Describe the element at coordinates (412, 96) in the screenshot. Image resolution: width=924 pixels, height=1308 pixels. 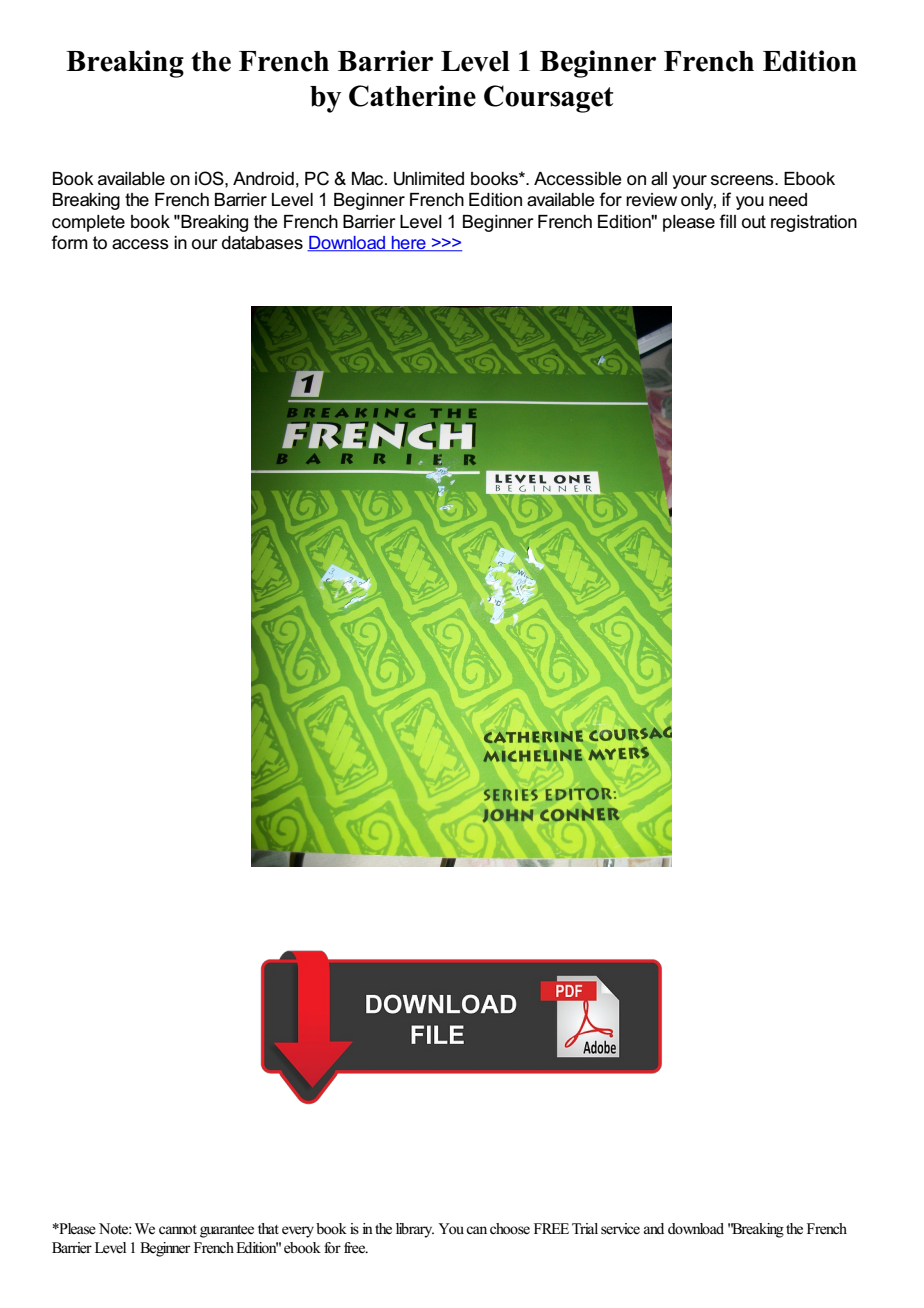
I see `Catherine` at that location.
